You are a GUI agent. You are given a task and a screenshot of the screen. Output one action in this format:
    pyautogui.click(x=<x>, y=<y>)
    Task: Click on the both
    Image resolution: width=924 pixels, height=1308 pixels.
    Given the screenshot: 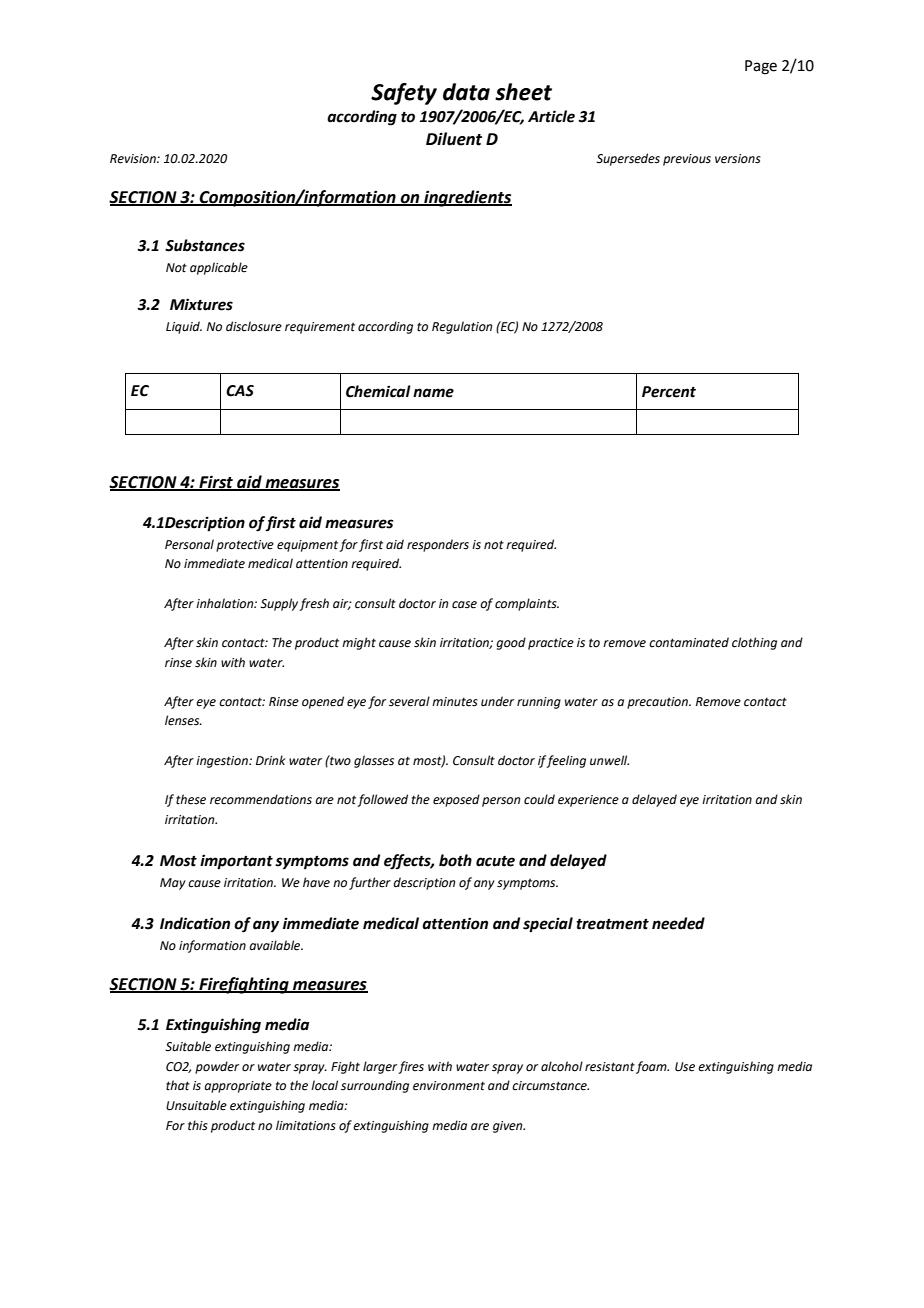 What is the action you would take?
    pyautogui.click(x=455, y=860)
